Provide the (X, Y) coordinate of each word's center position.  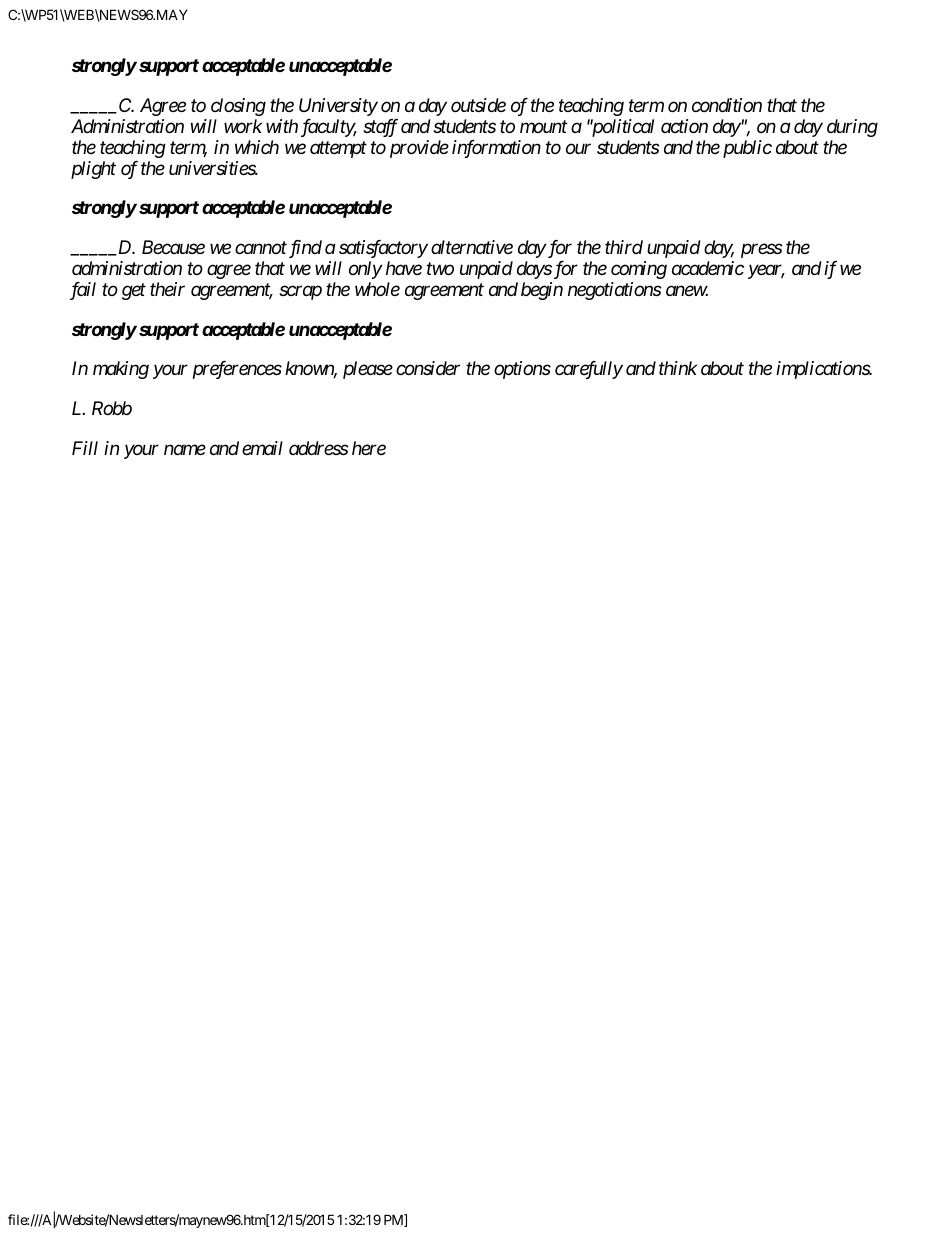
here (369, 448)
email (262, 448)
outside (478, 105)
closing (238, 107)
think (678, 368)
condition (727, 105)
